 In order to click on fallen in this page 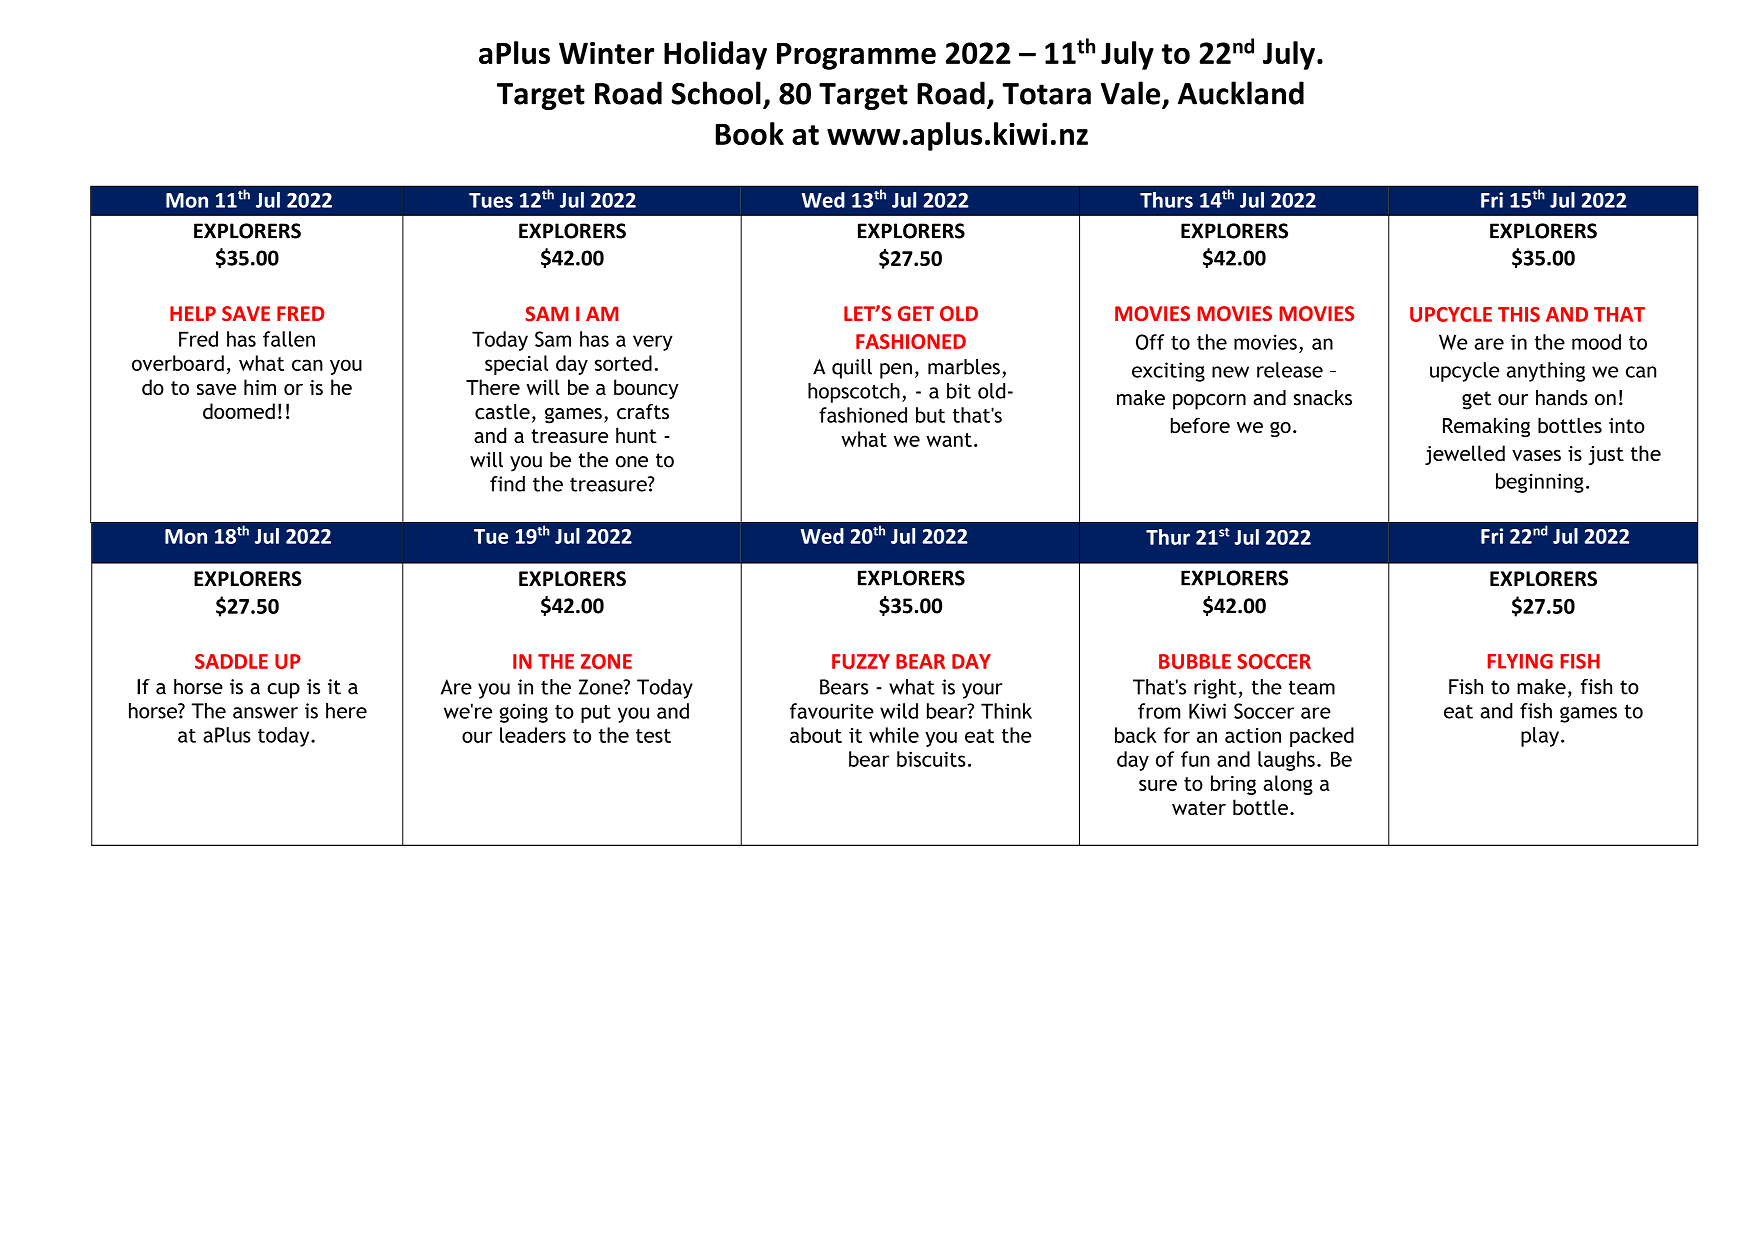, I will do `click(289, 339)`.
